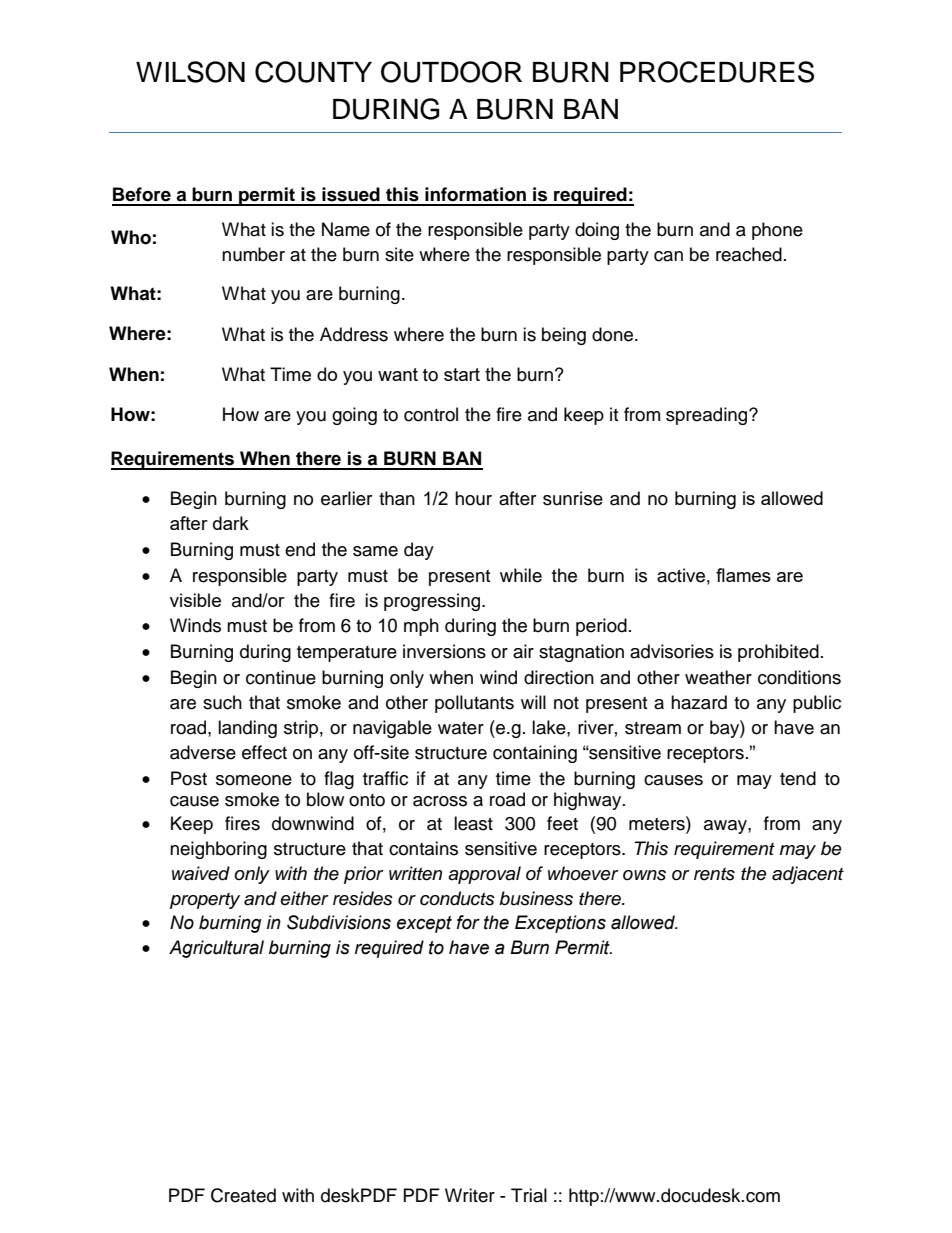 This screenshot has width=952, height=1233. I want to click on Created, so click(243, 1195).
